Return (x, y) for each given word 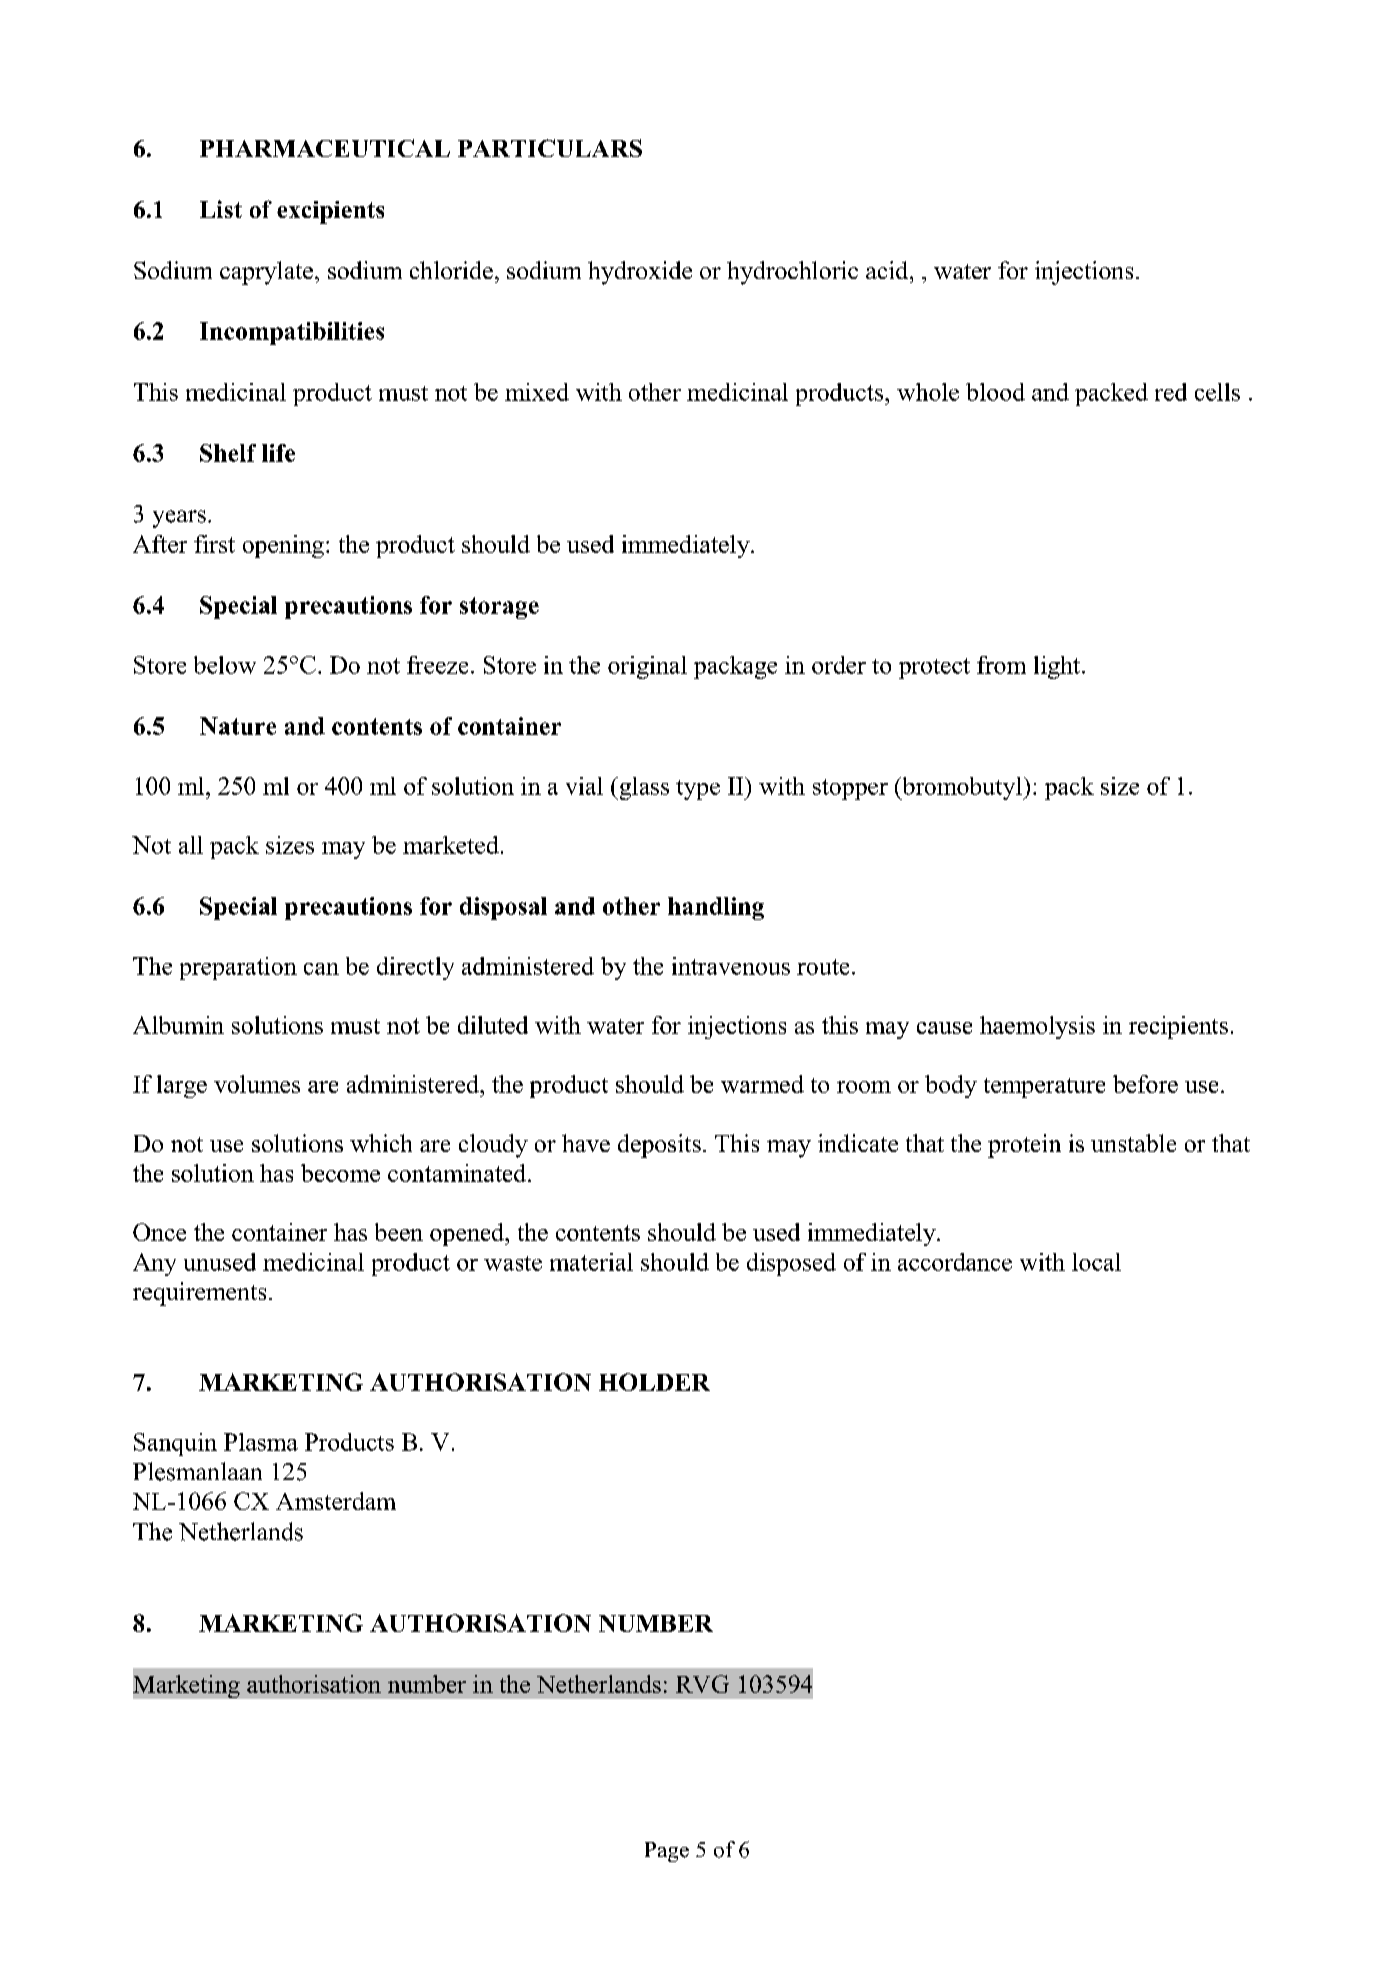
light (1058, 667)
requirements (199, 1294)
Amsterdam (336, 1501)
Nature (238, 726)
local (1096, 1262)
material (591, 1262)
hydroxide (640, 273)
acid (888, 270)
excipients (330, 212)
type (698, 790)
